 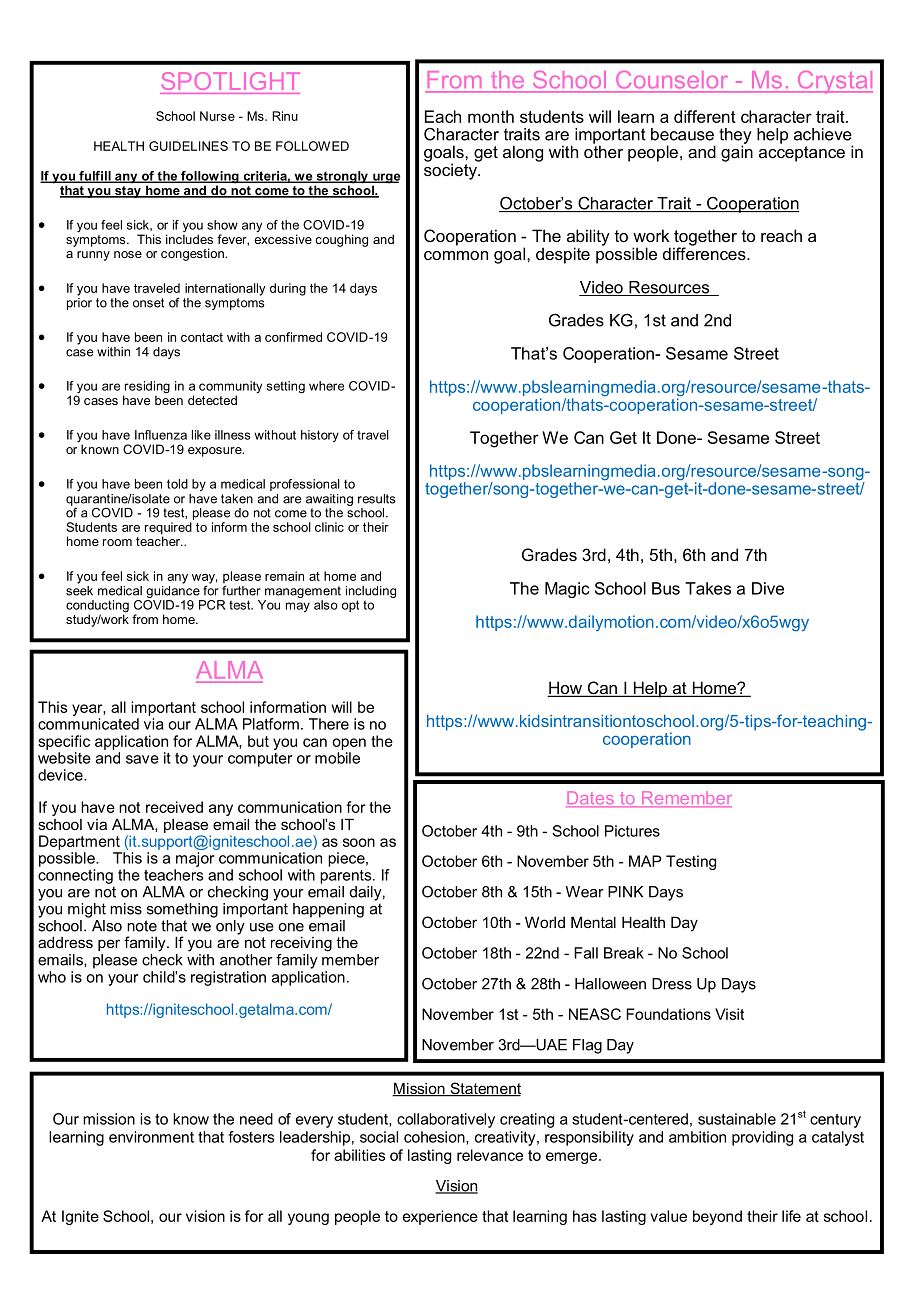 I want to click on environment, so click(x=151, y=1137).
